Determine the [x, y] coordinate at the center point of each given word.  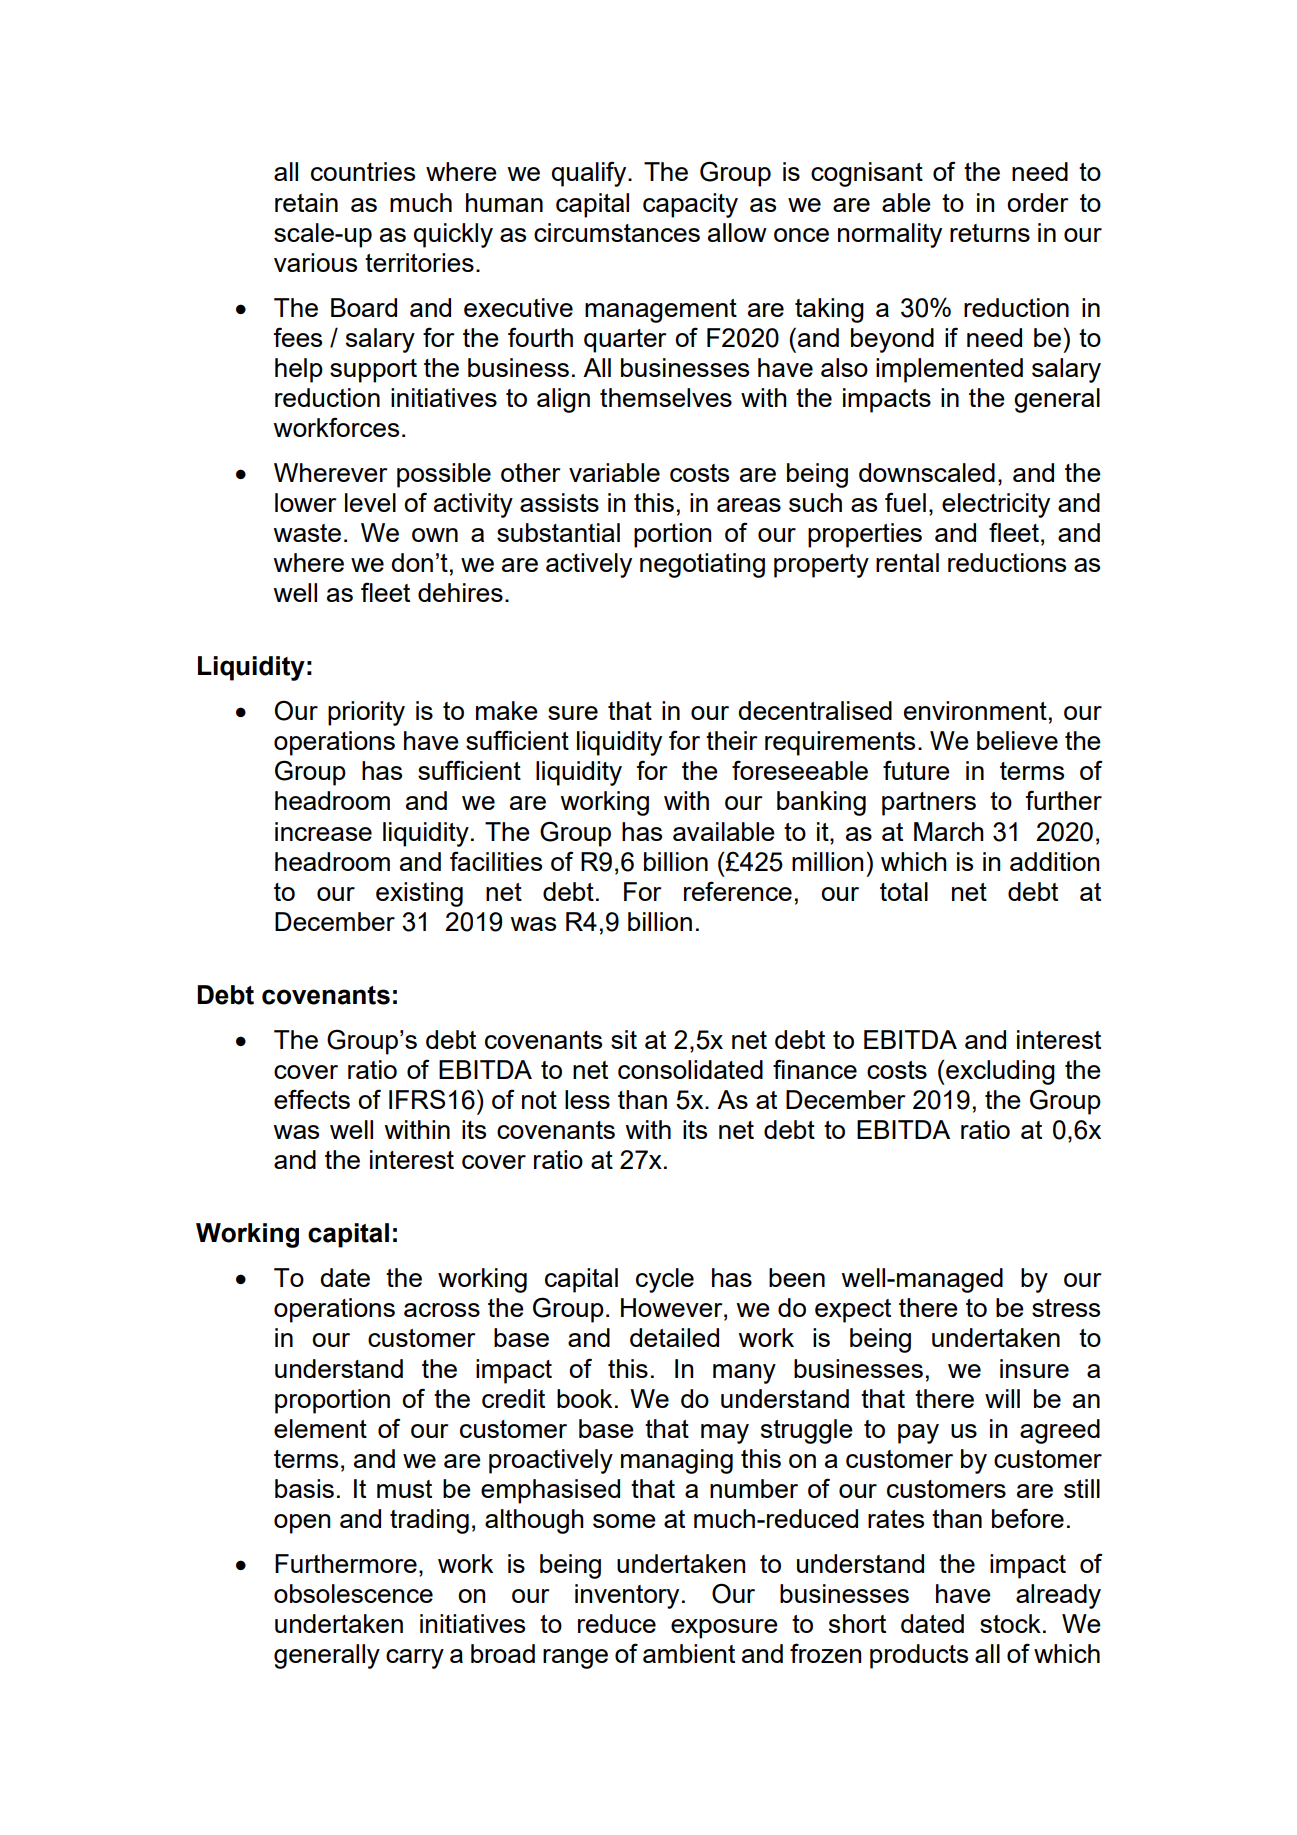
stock [1010, 1623]
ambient [689, 1653]
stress [1066, 1308]
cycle [665, 1280]
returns [990, 233]
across [442, 1310]
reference [738, 891]
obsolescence [353, 1593]
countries [363, 171]
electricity [996, 505]
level [370, 502]
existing [419, 894]
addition [1054, 861]
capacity [690, 205]
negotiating [702, 565]
